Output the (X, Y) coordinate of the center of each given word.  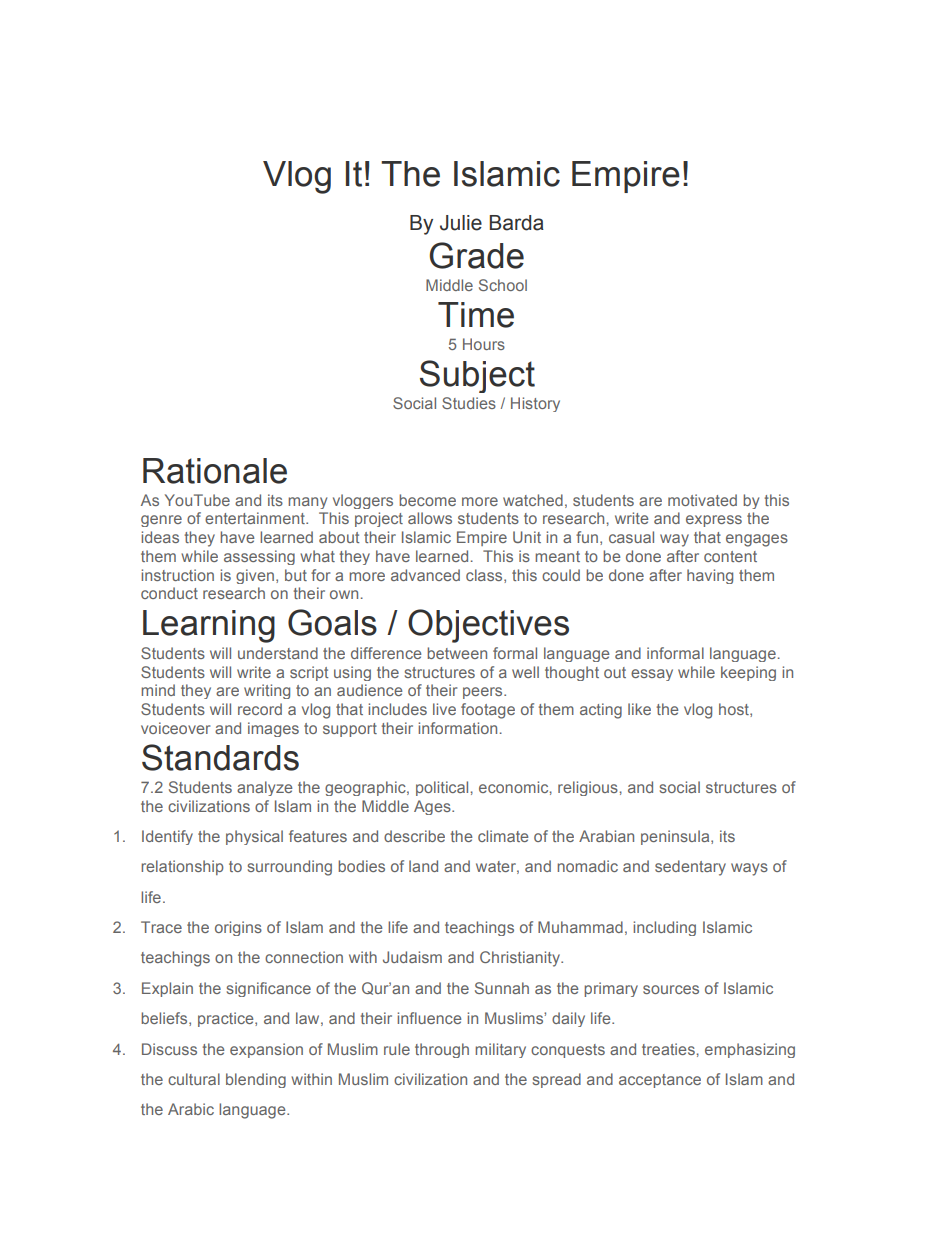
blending (256, 1080)
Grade (476, 255)
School (503, 285)
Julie (461, 223)
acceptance (660, 1081)
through (442, 1050)
